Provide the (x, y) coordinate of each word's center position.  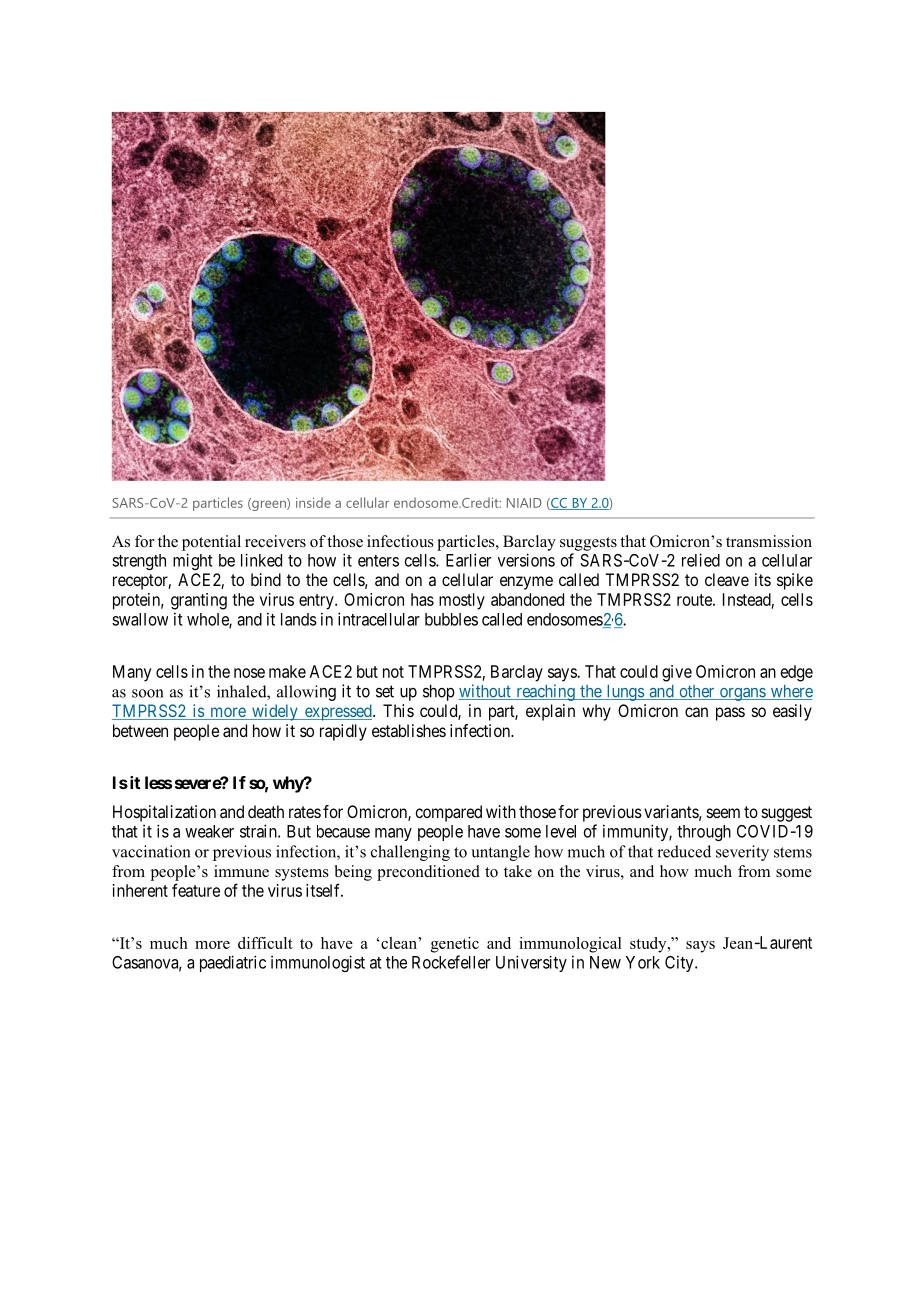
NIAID (524, 503)
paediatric (233, 963)
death (266, 811)
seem (723, 813)
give (677, 673)
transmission (769, 541)
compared (448, 813)
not (393, 672)
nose (249, 673)
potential (211, 543)
